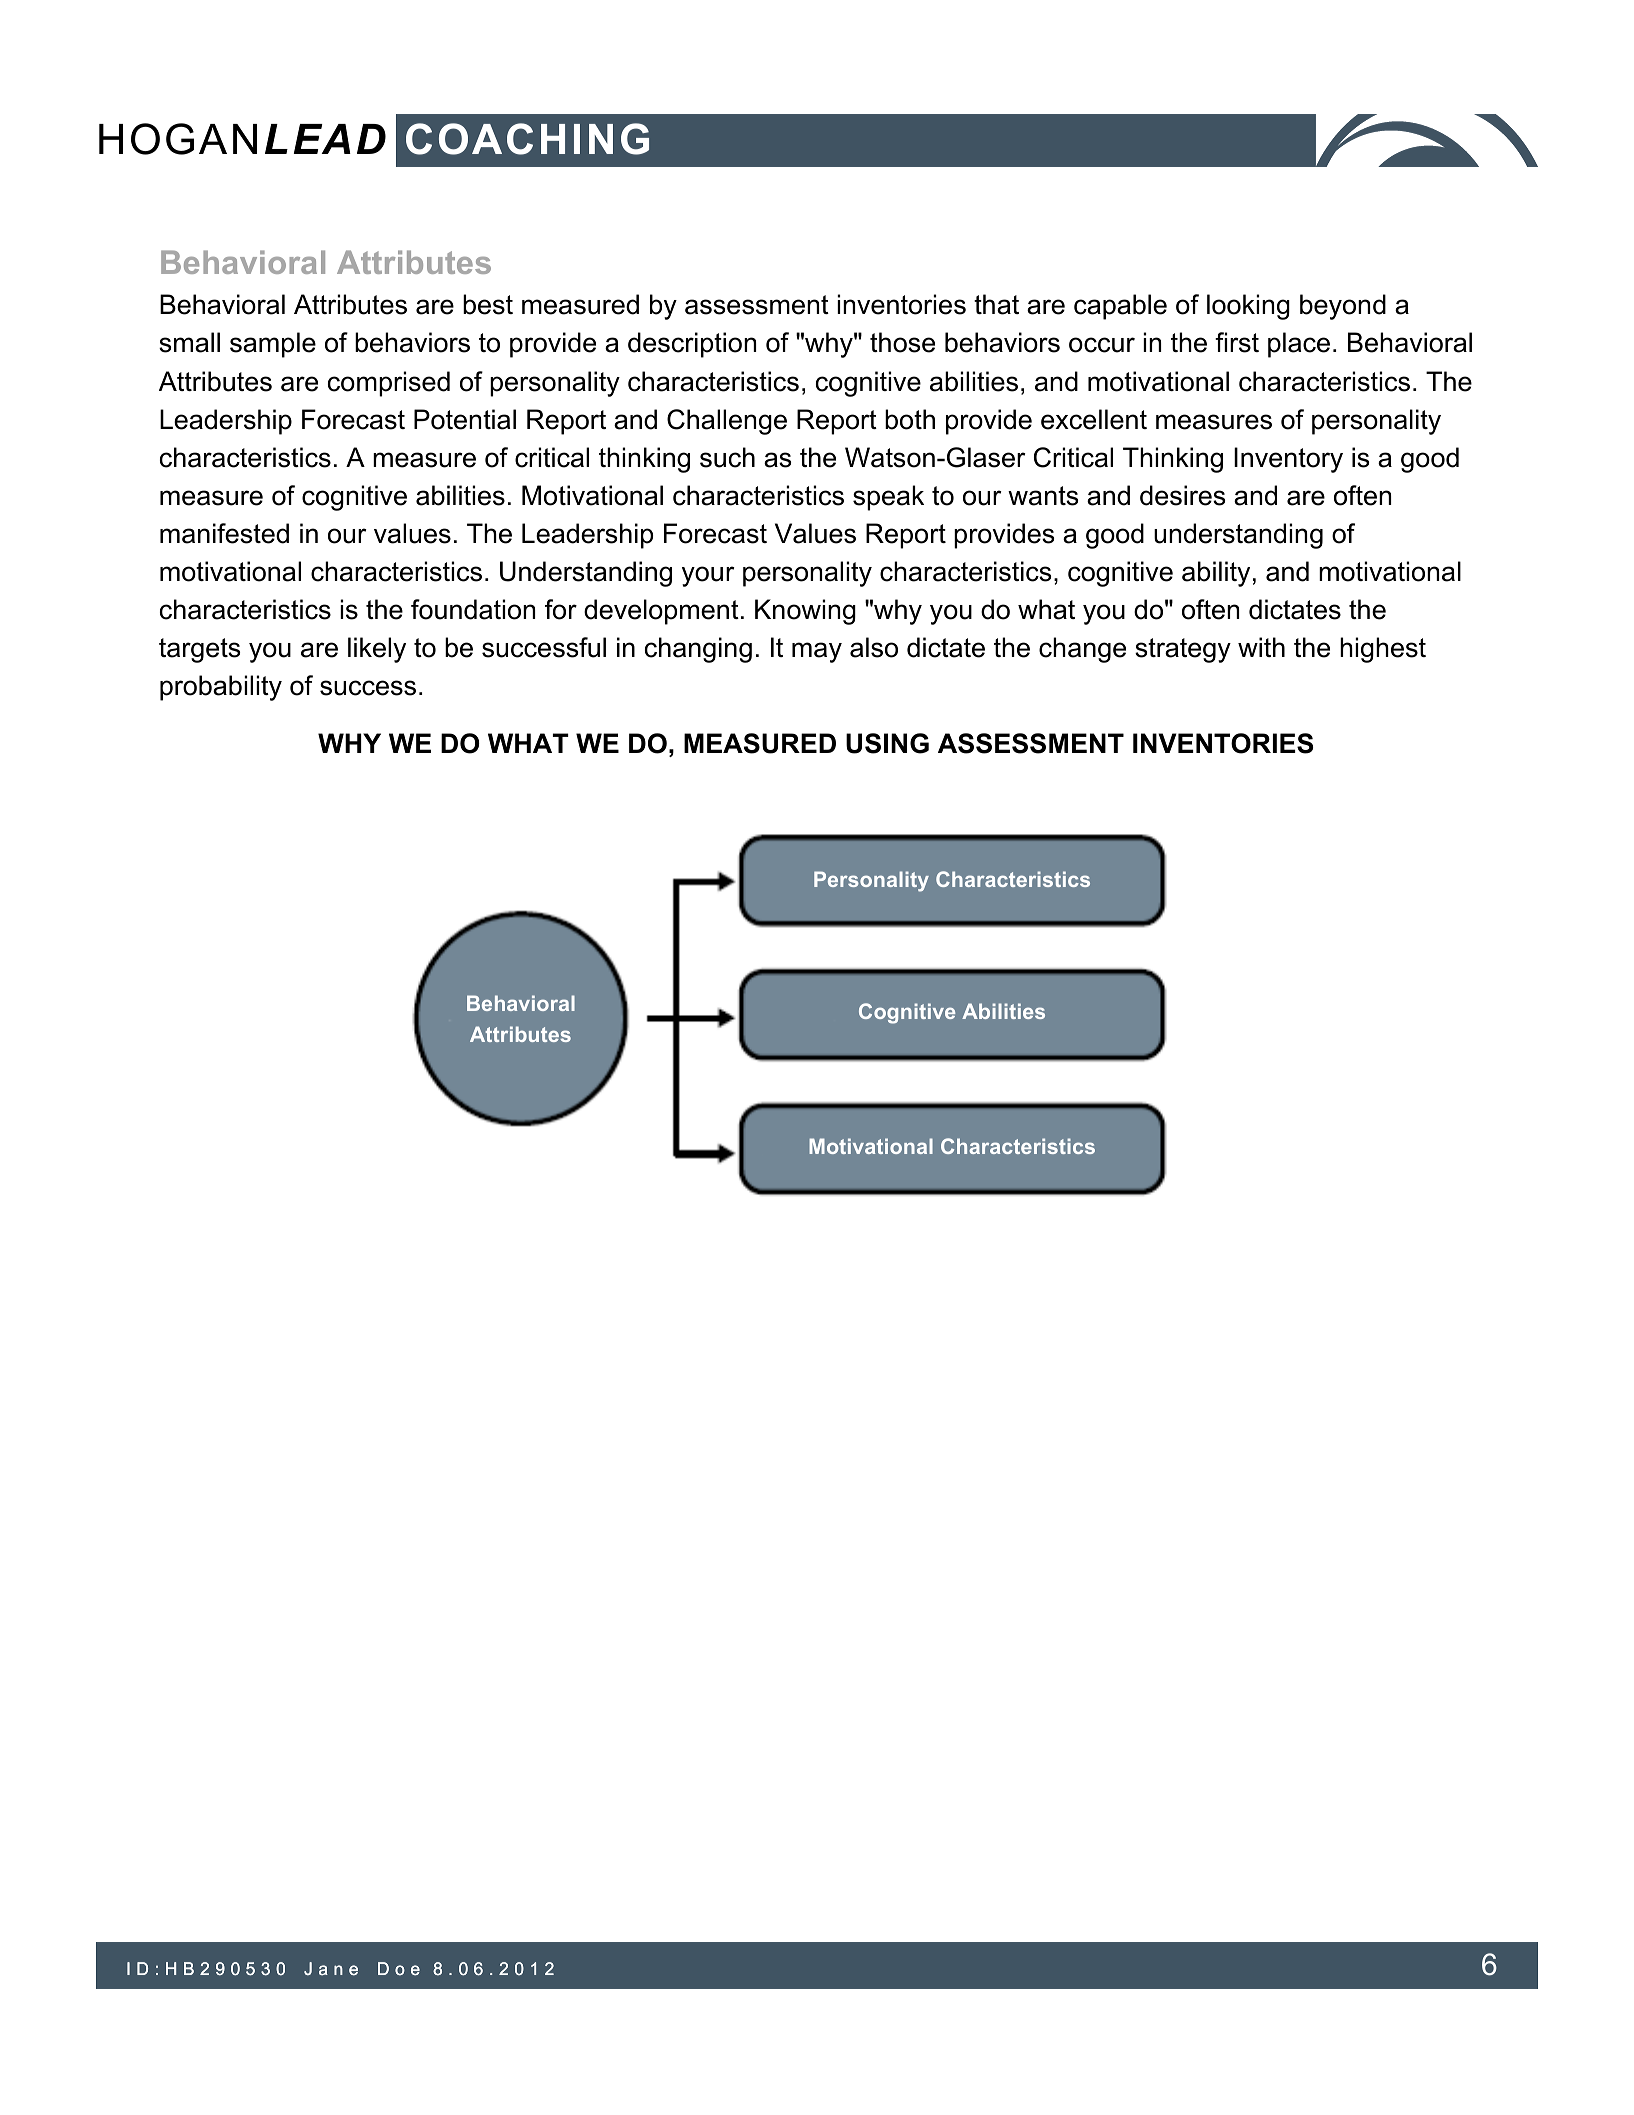  I want to click on description, so click(692, 345).
